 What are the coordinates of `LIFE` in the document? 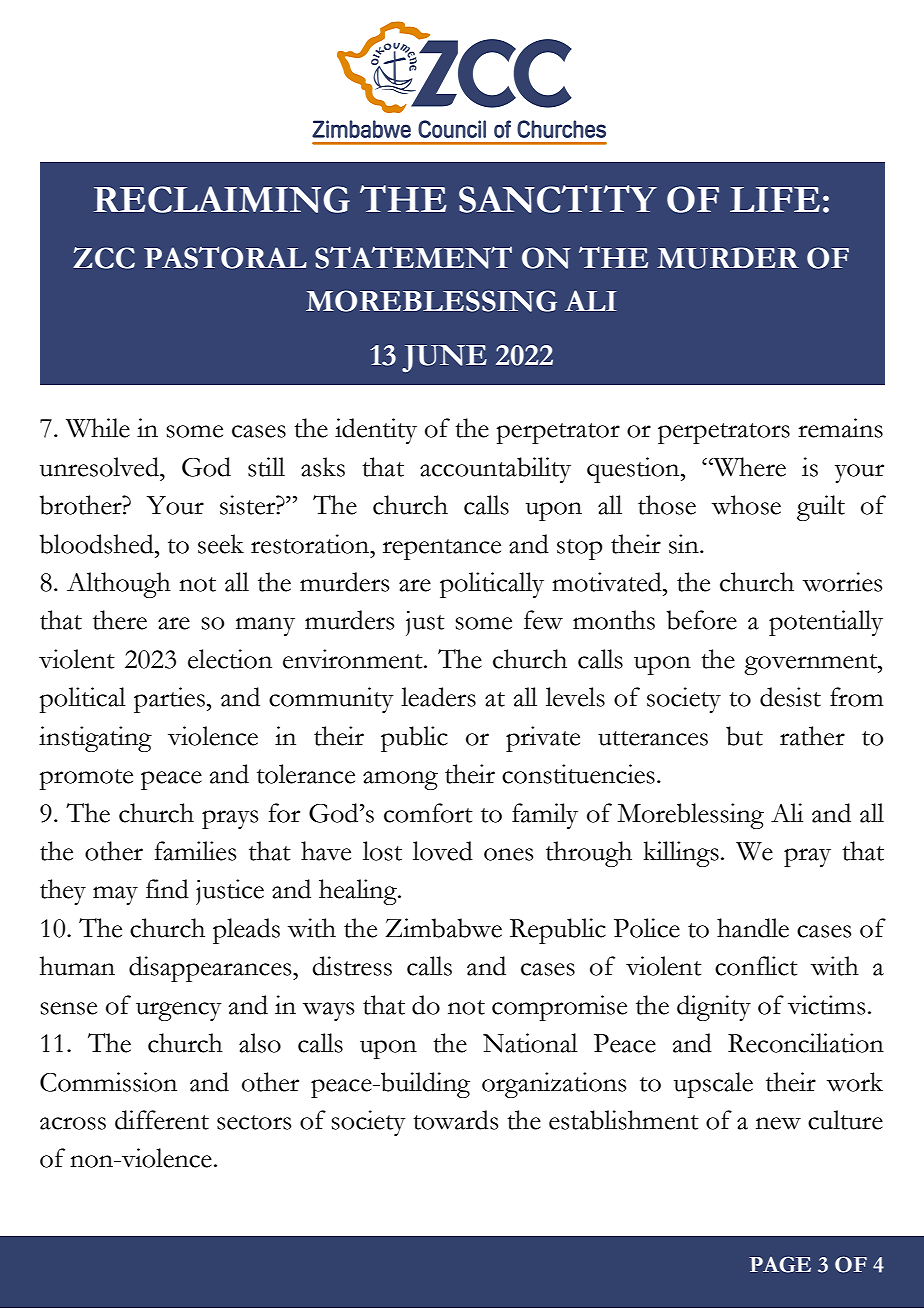 It's located at (775, 199).
